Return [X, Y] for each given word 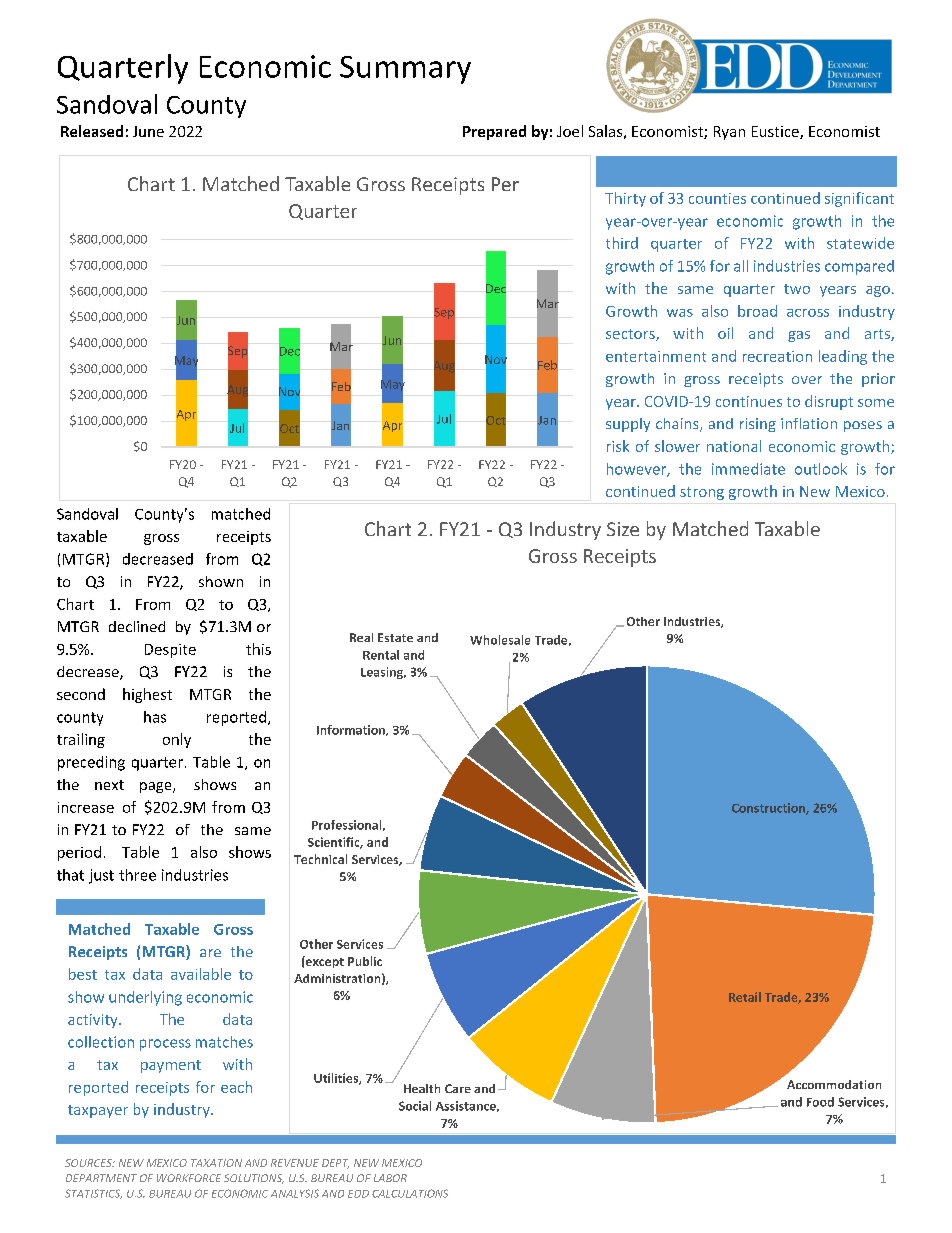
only [177, 740]
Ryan [729, 133]
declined [137, 626]
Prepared [494, 132]
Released [92, 131]
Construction [769, 809]
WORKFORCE [189, 1178]
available [201, 974]
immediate [748, 469]
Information [352, 730]
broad [757, 311]
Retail [745, 997]
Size [623, 529]
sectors [631, 335]
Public [365, 961]
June [148, 131]
